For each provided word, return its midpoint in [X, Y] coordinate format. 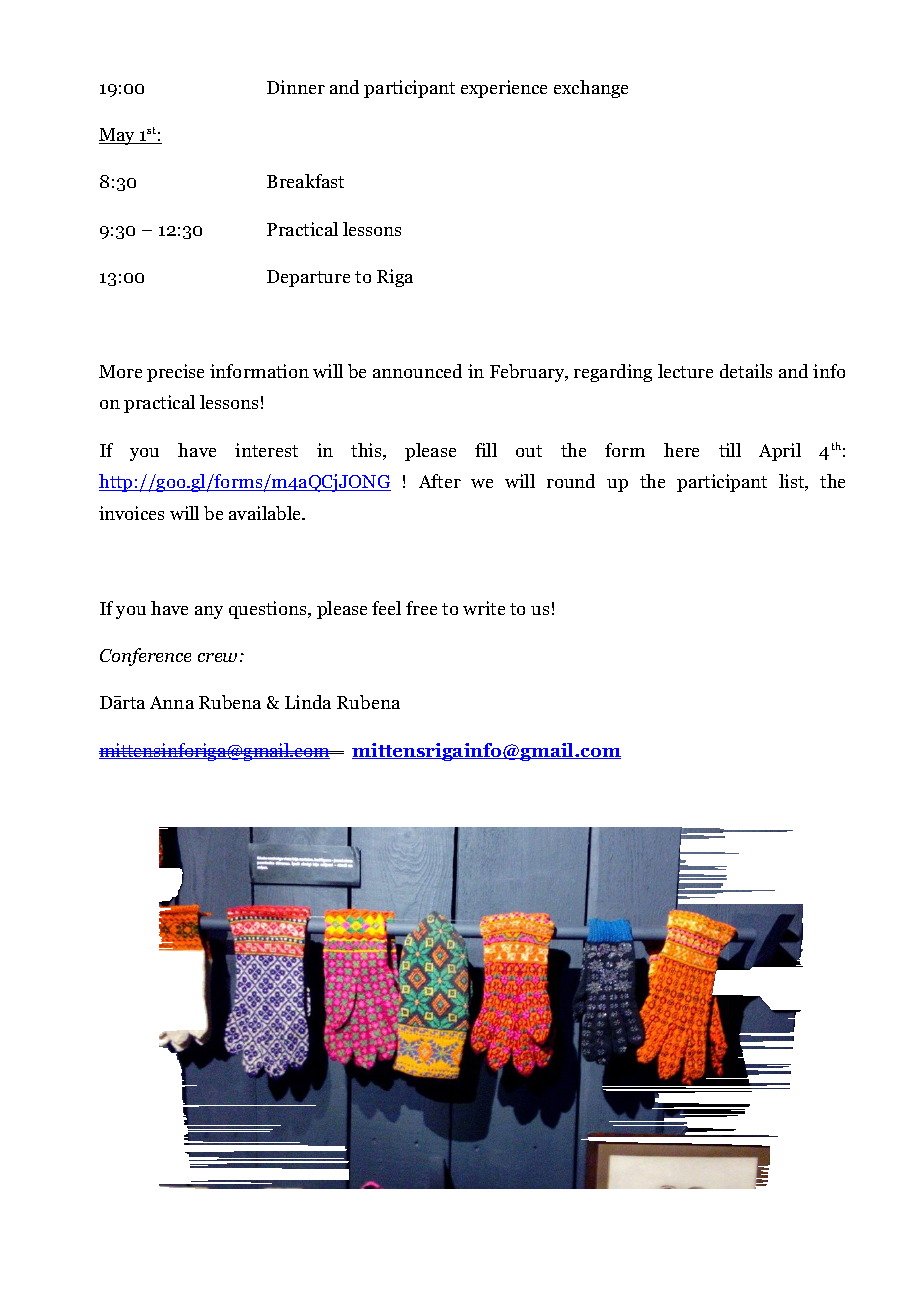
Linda [308, 702]
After [440, 481]
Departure [308, 278]
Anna [172, 702]
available [266, 513]
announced [417, 371]
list [793, 482]
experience [504, 89]
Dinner [296, 87]
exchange [591, 89]
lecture [685, 371]
